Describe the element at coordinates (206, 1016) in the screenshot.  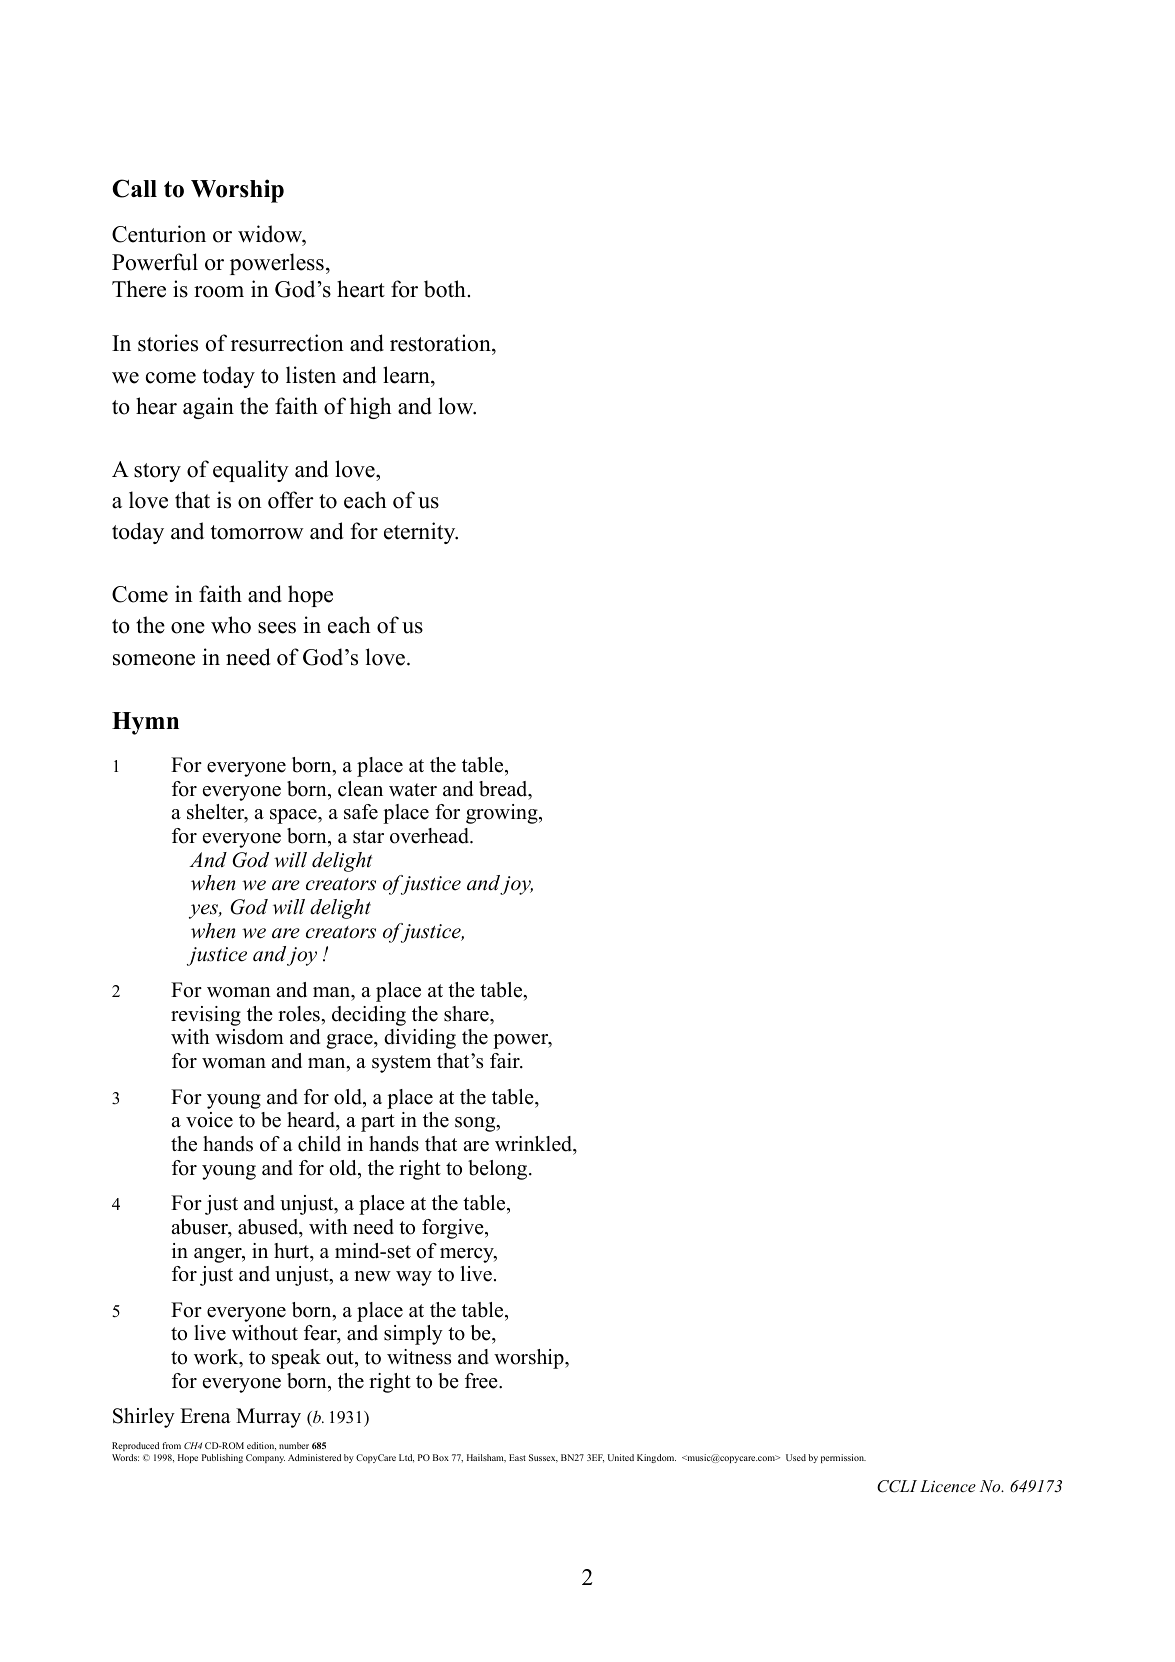
I see `revising` at that location.
